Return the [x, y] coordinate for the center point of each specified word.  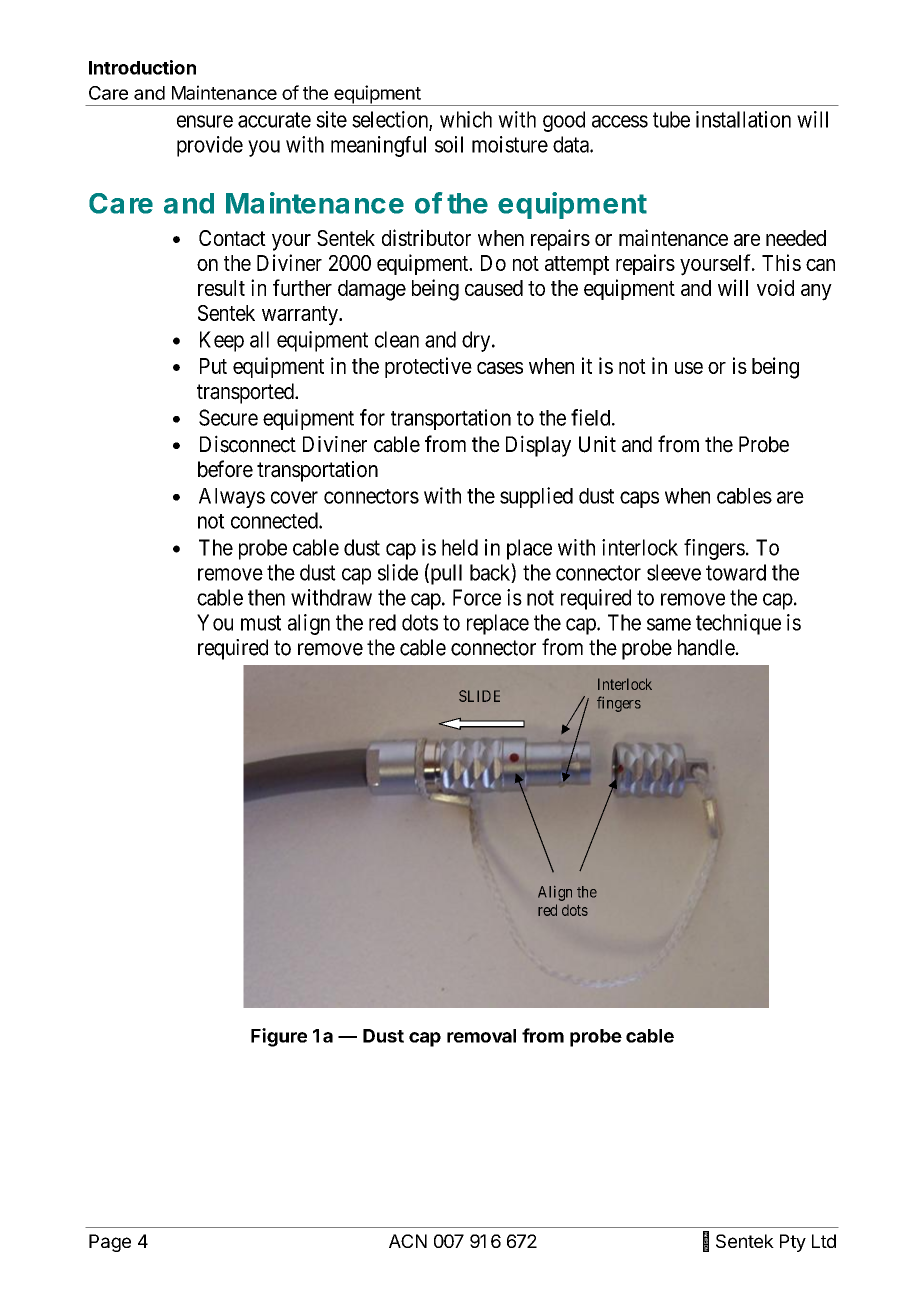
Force [477, 597]
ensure [205, 121]
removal [481, 1036]
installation [743, 119]
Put [213, 366]
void [775, 287]
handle [707, 647]
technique [738, 624]
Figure [279, 1037]
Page [110, 1243]
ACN [408, 1241]
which [466, 119]
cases [500, 368]
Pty [793, 1243]
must [261, 623]
